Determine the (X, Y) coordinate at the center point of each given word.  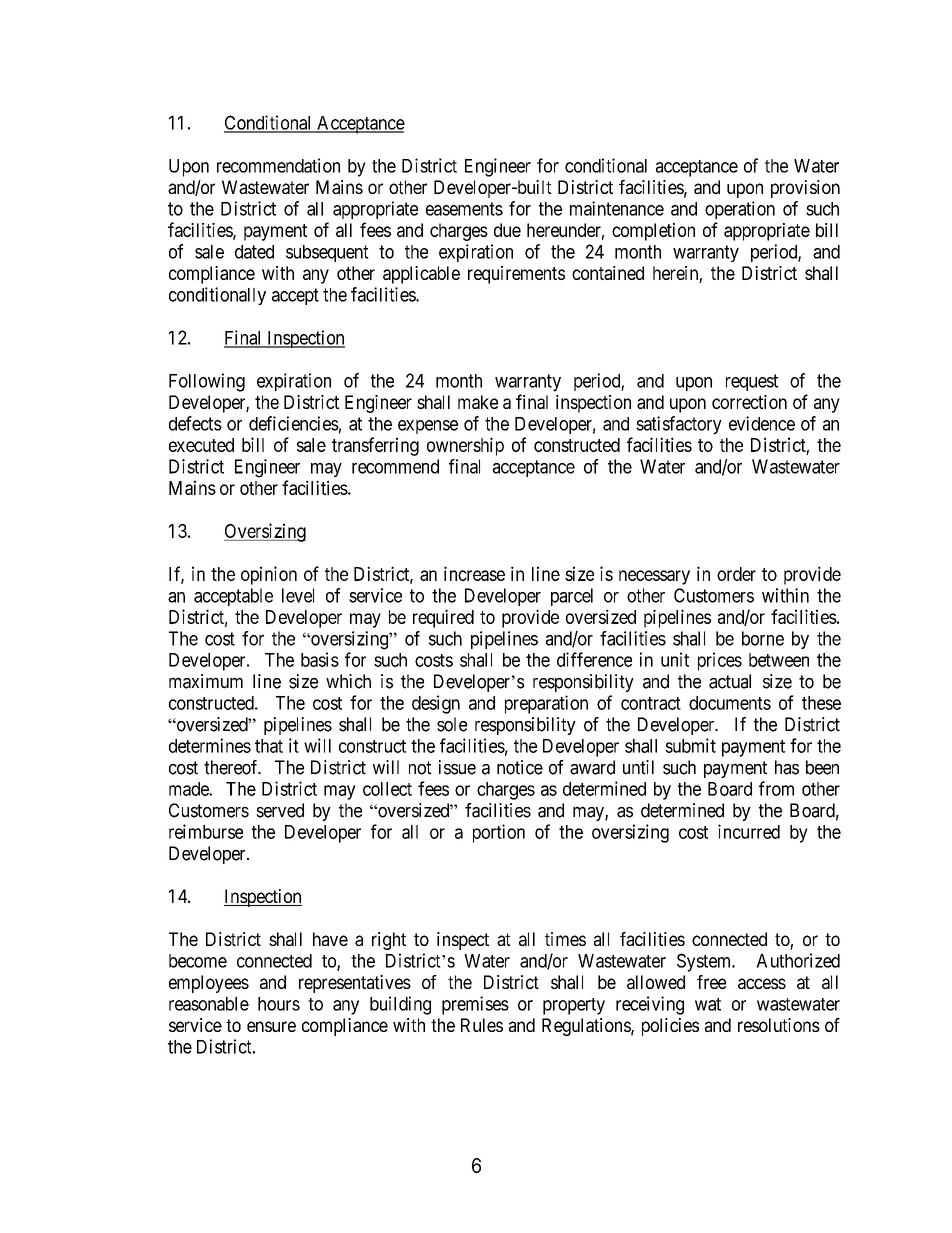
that (269, 746)
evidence (762, 423)
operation (740, 210)
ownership (465, 446)
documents (730, 703)
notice (520, 767)
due (507, 230)
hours (279, 1004)
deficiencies (294, 423)
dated (254, 252)
